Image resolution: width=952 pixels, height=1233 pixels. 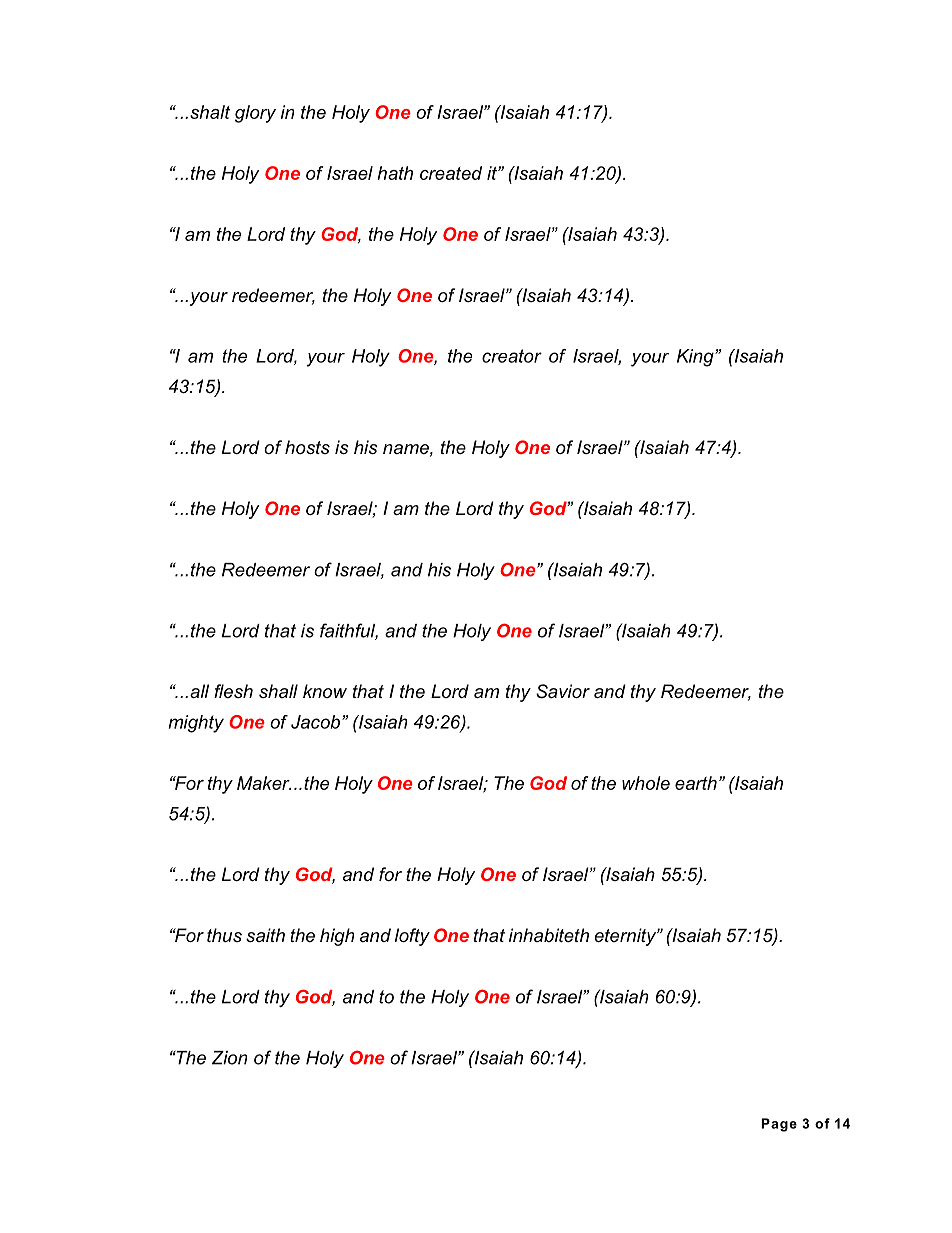 I want to click on King, so click(x=696, y=358).
